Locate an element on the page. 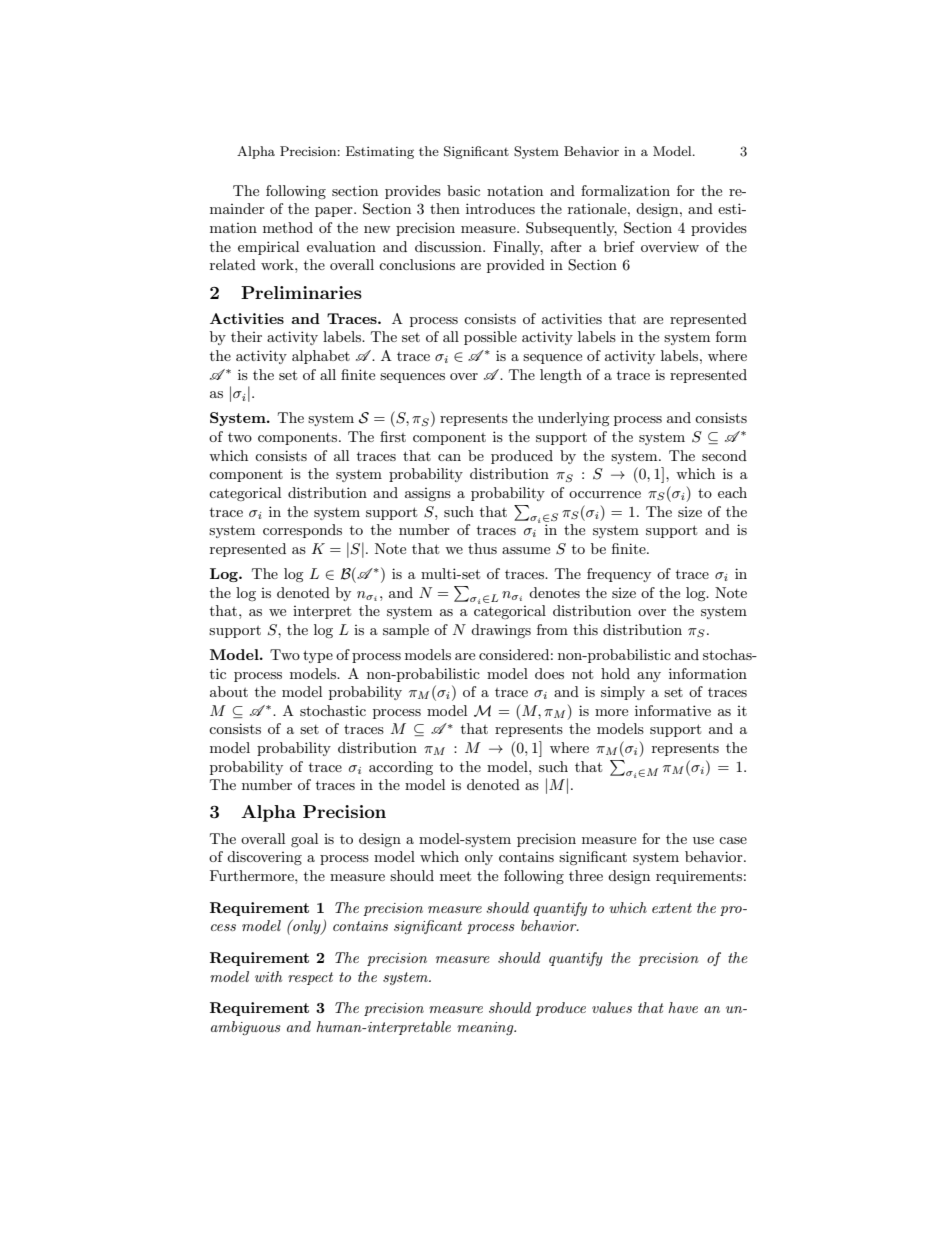 The image size is (952, 1233). meaning is located at coordinates (486, 1028).
